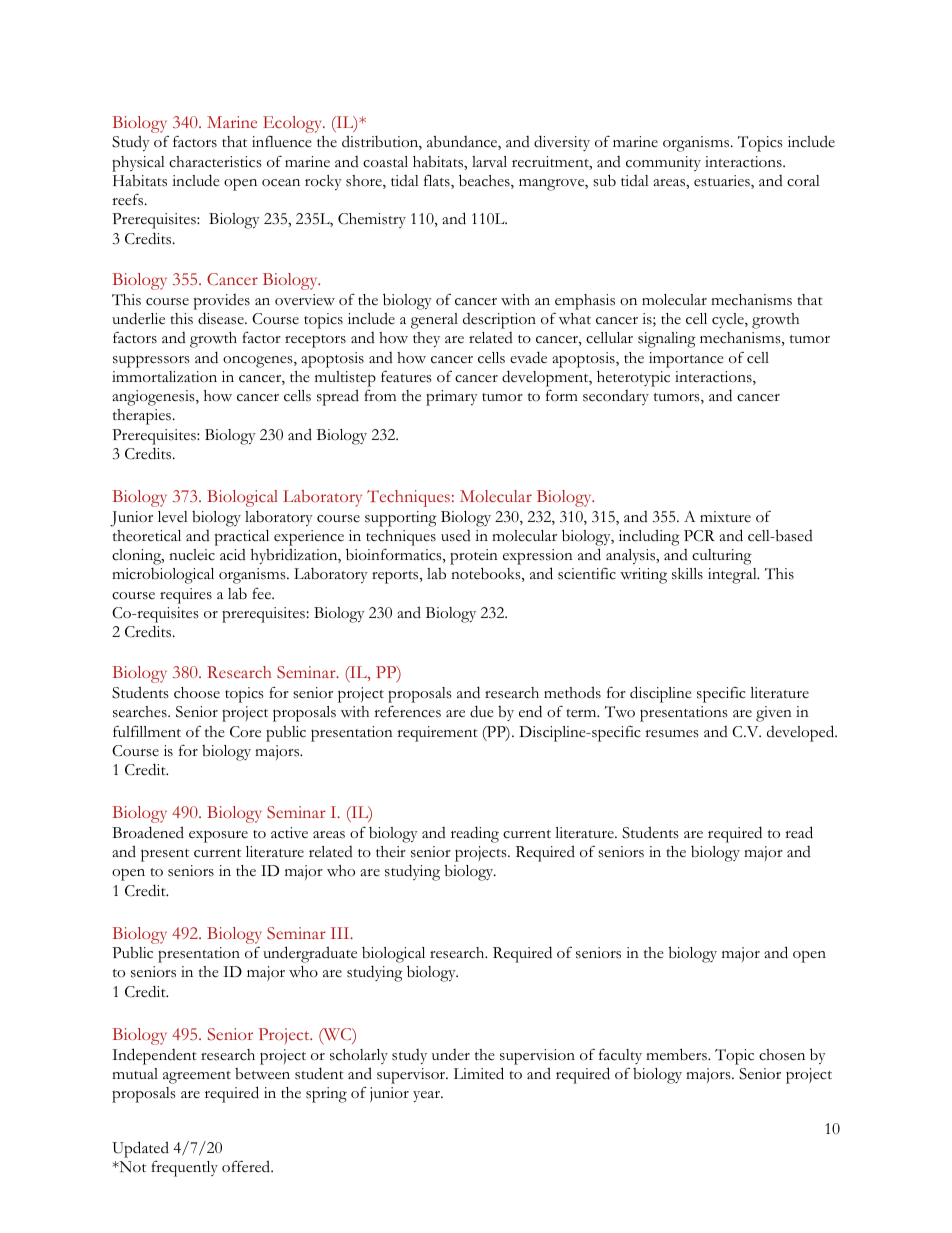  Describe the element at coordinates (733, 576) in the page. I see `integral` at that location.
